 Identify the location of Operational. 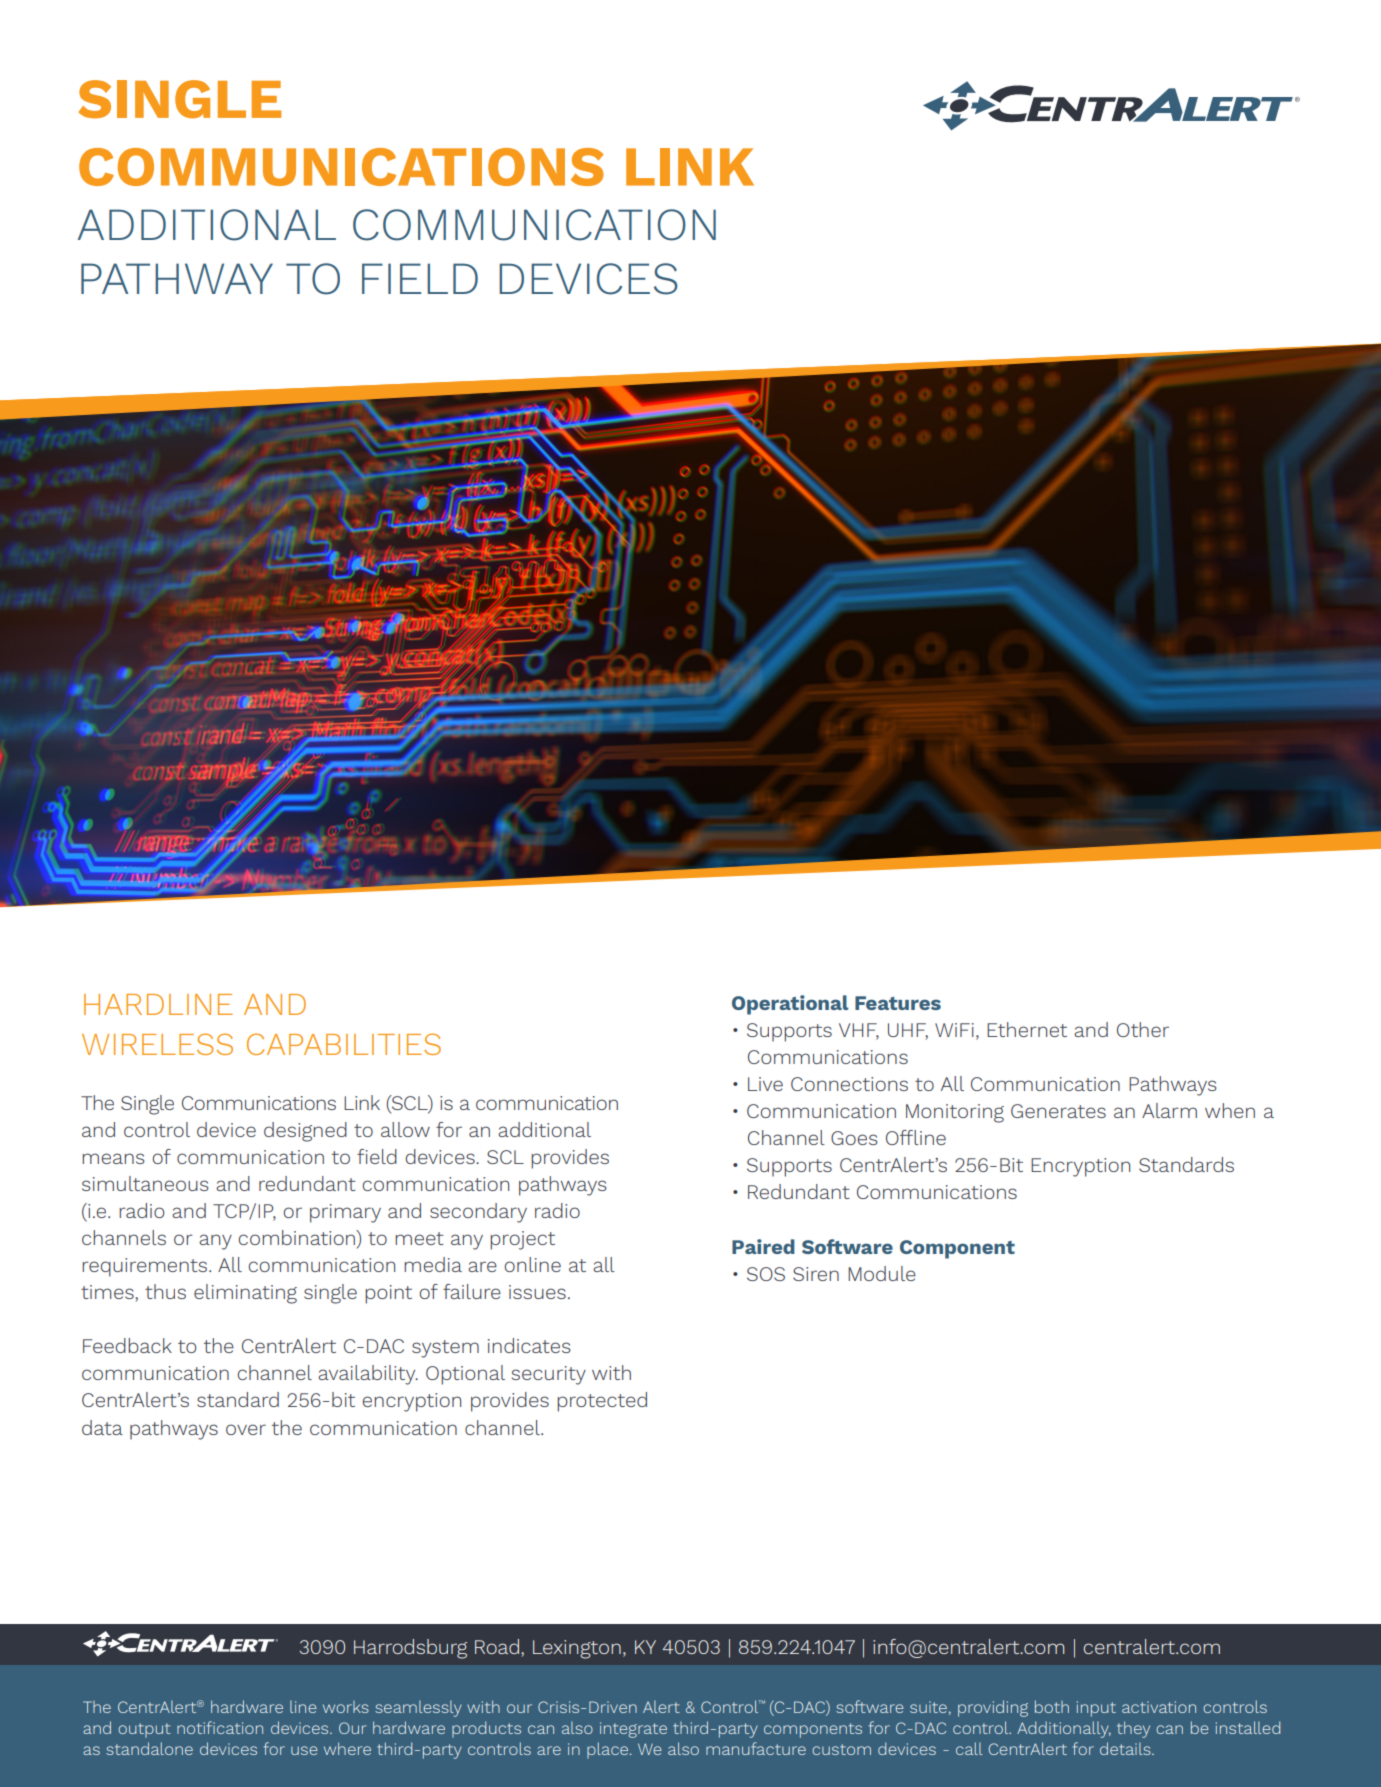
(790, 1005).
